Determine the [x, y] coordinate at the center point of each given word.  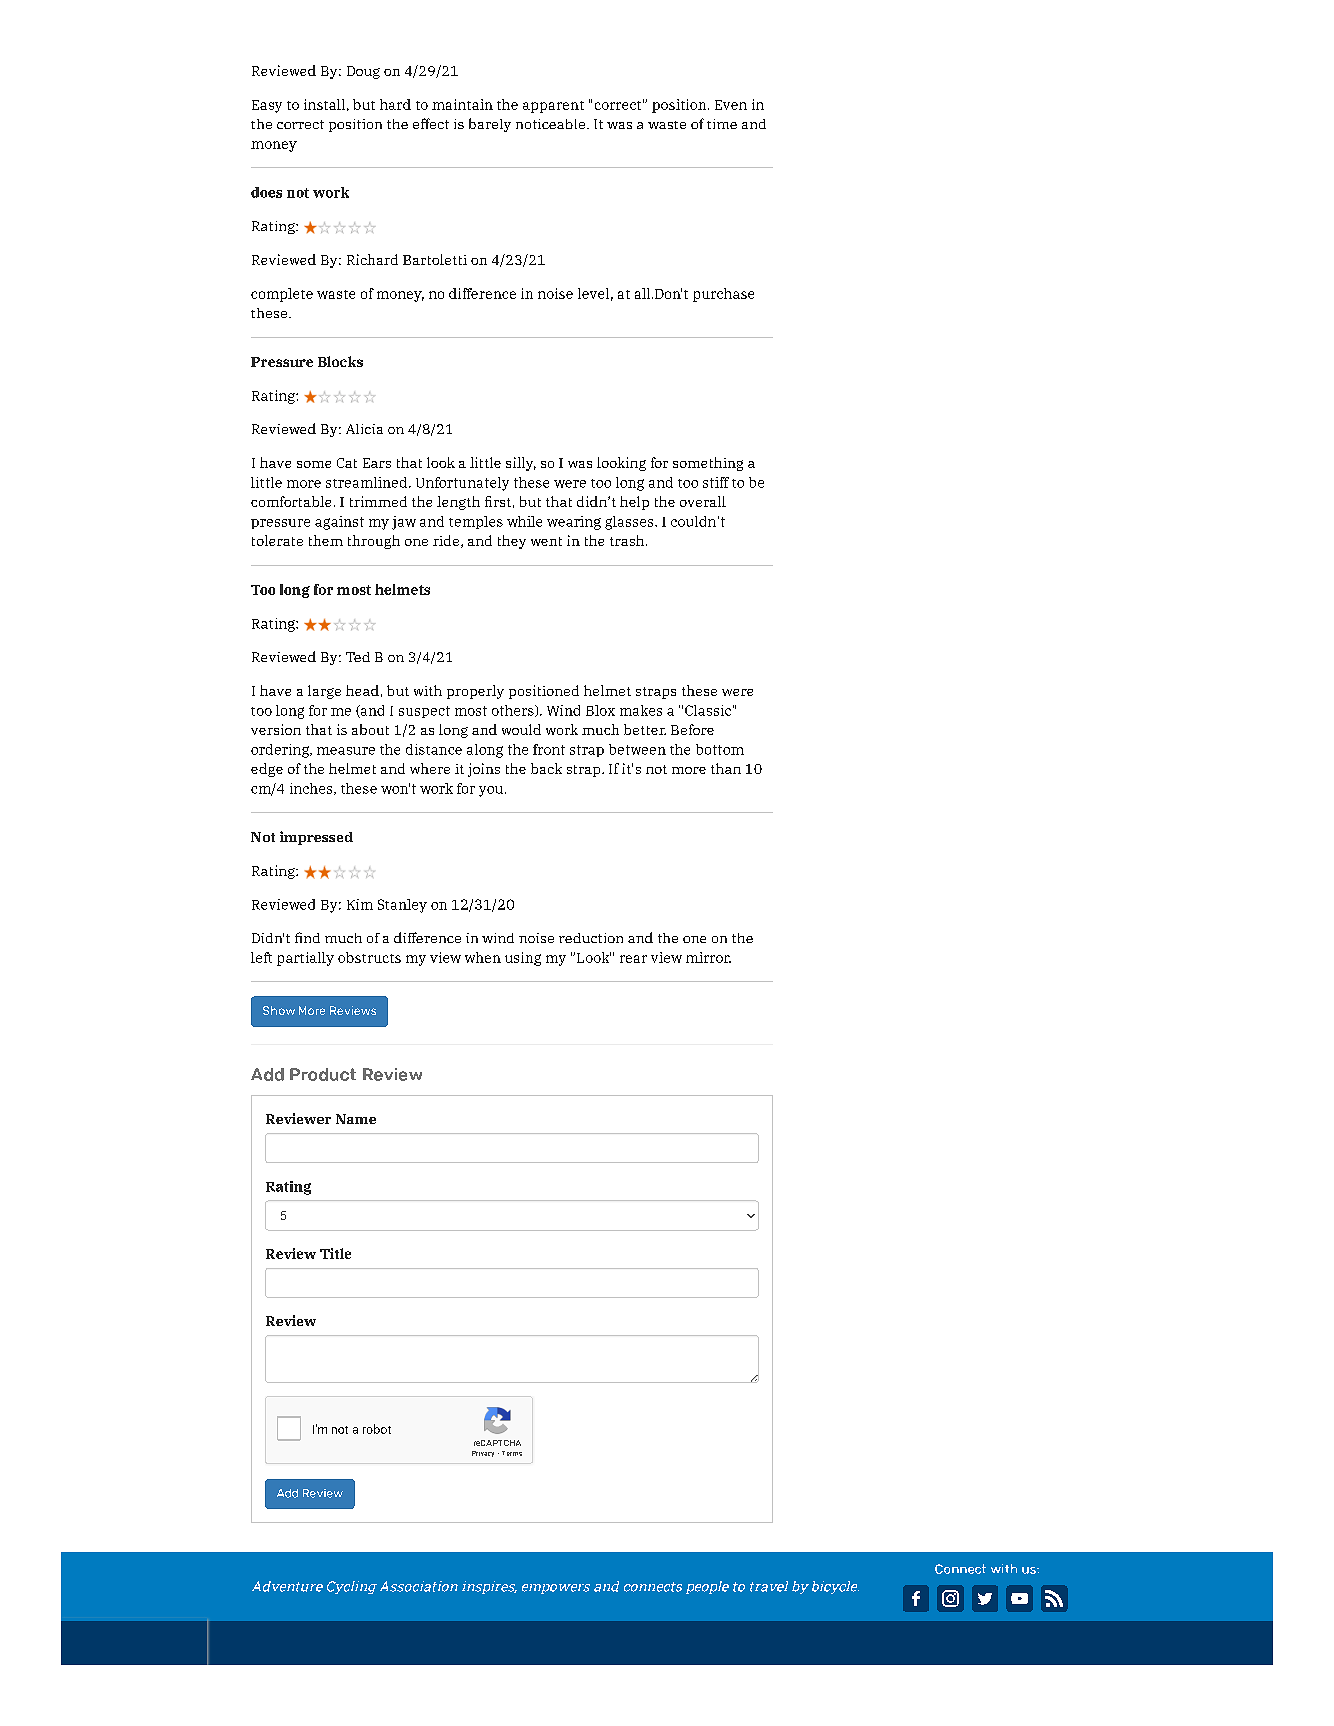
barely [490, 125]
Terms [512, 1453]
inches [312, 789]
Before [692, 729]
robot [377, 1429]
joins [484, 770]
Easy [267, 106]
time [722, 124]
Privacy [483, 1454]
